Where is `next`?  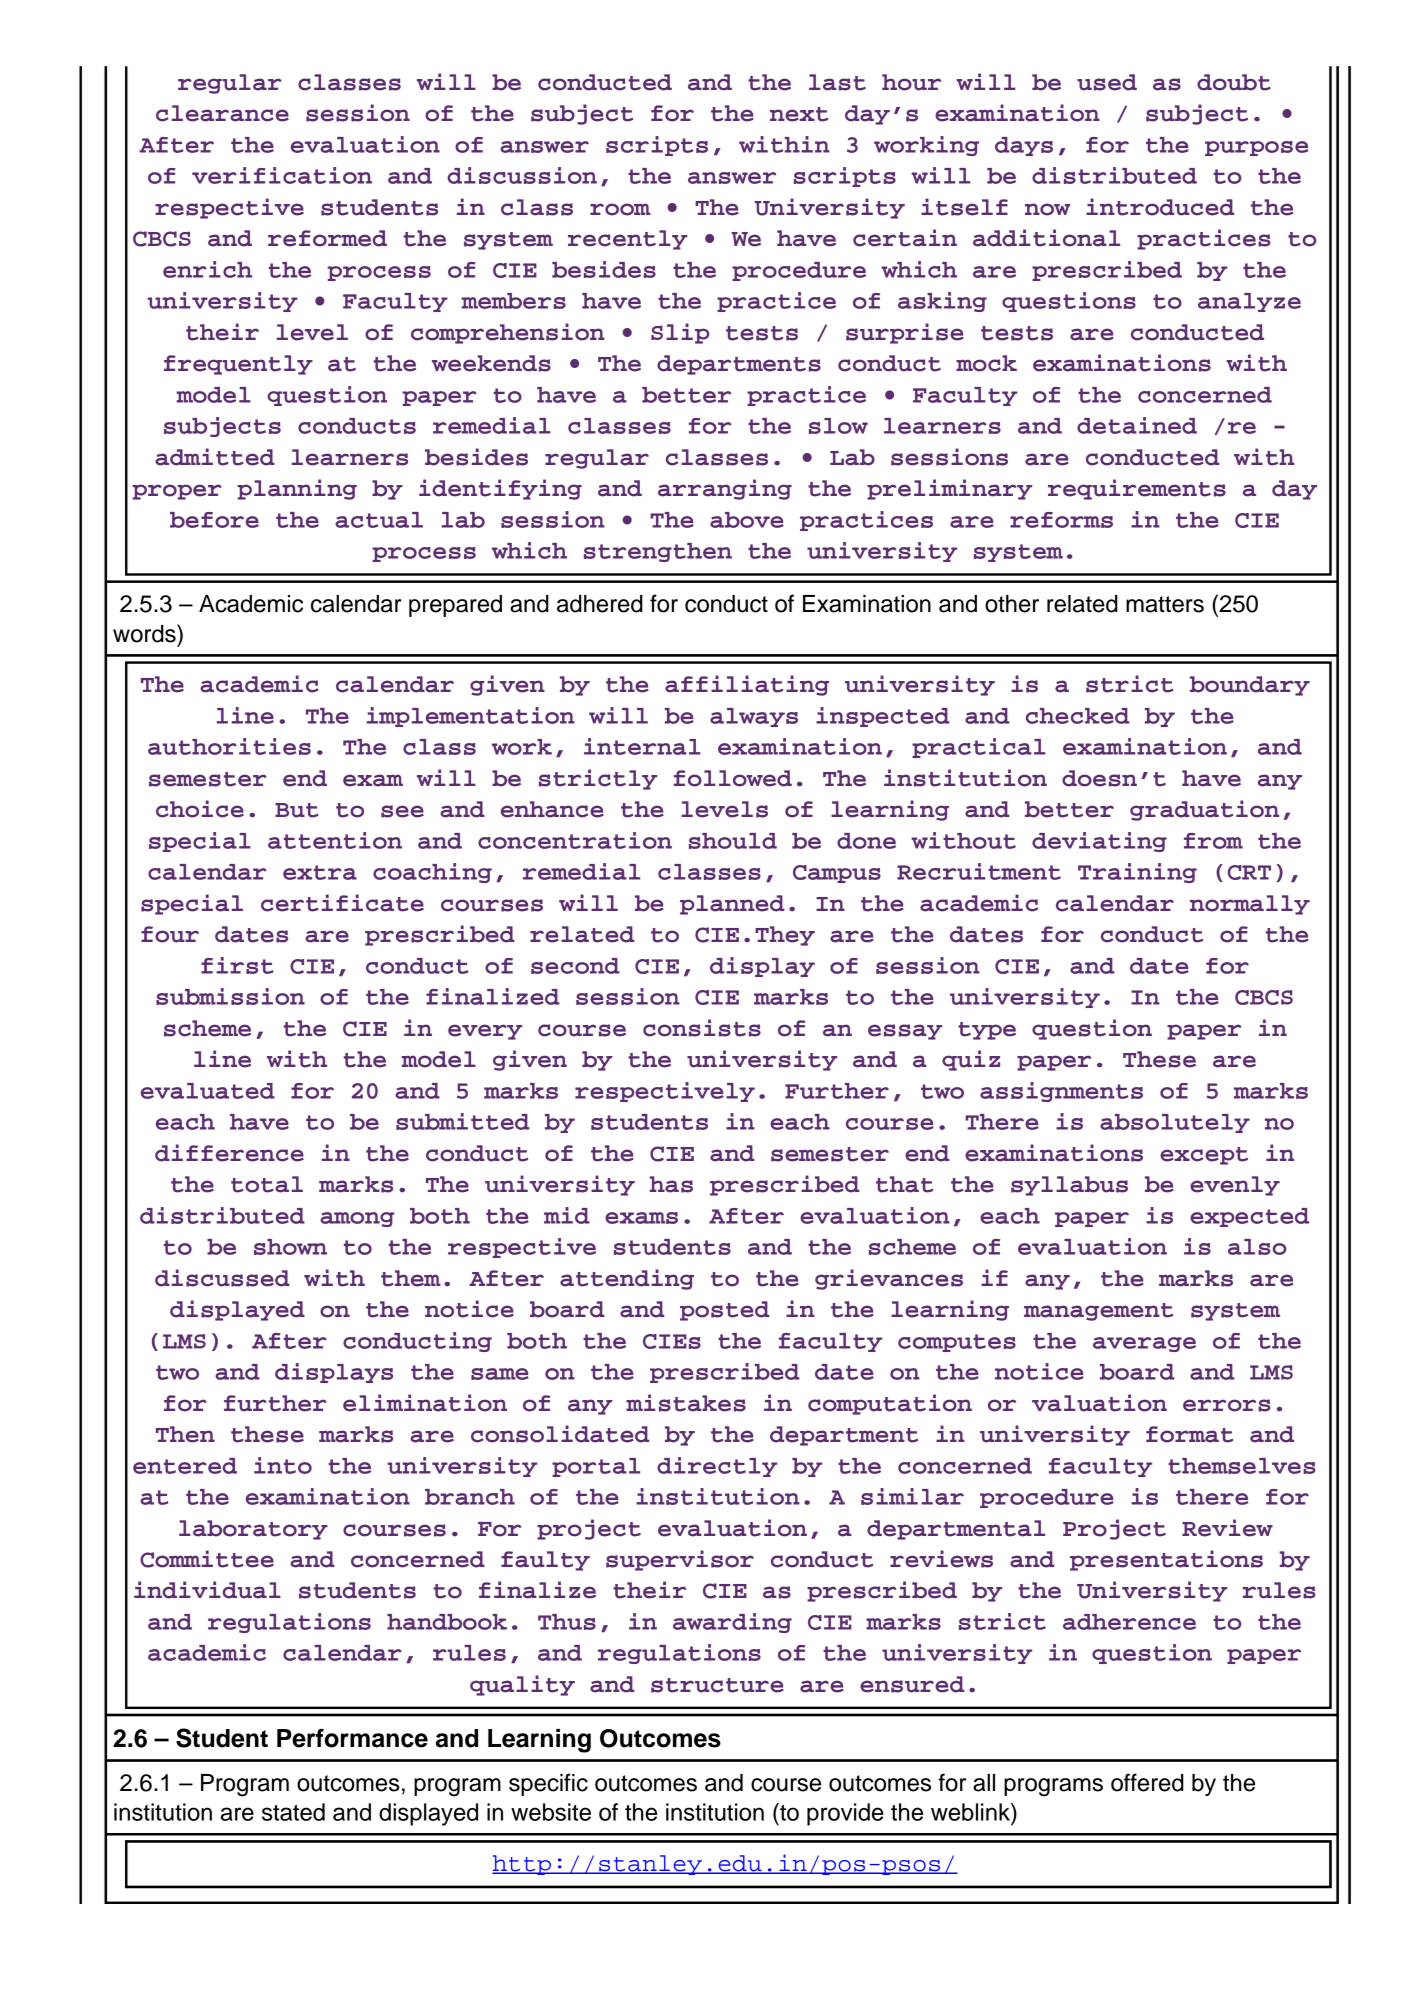 next is located at coordinates (799, 114).
